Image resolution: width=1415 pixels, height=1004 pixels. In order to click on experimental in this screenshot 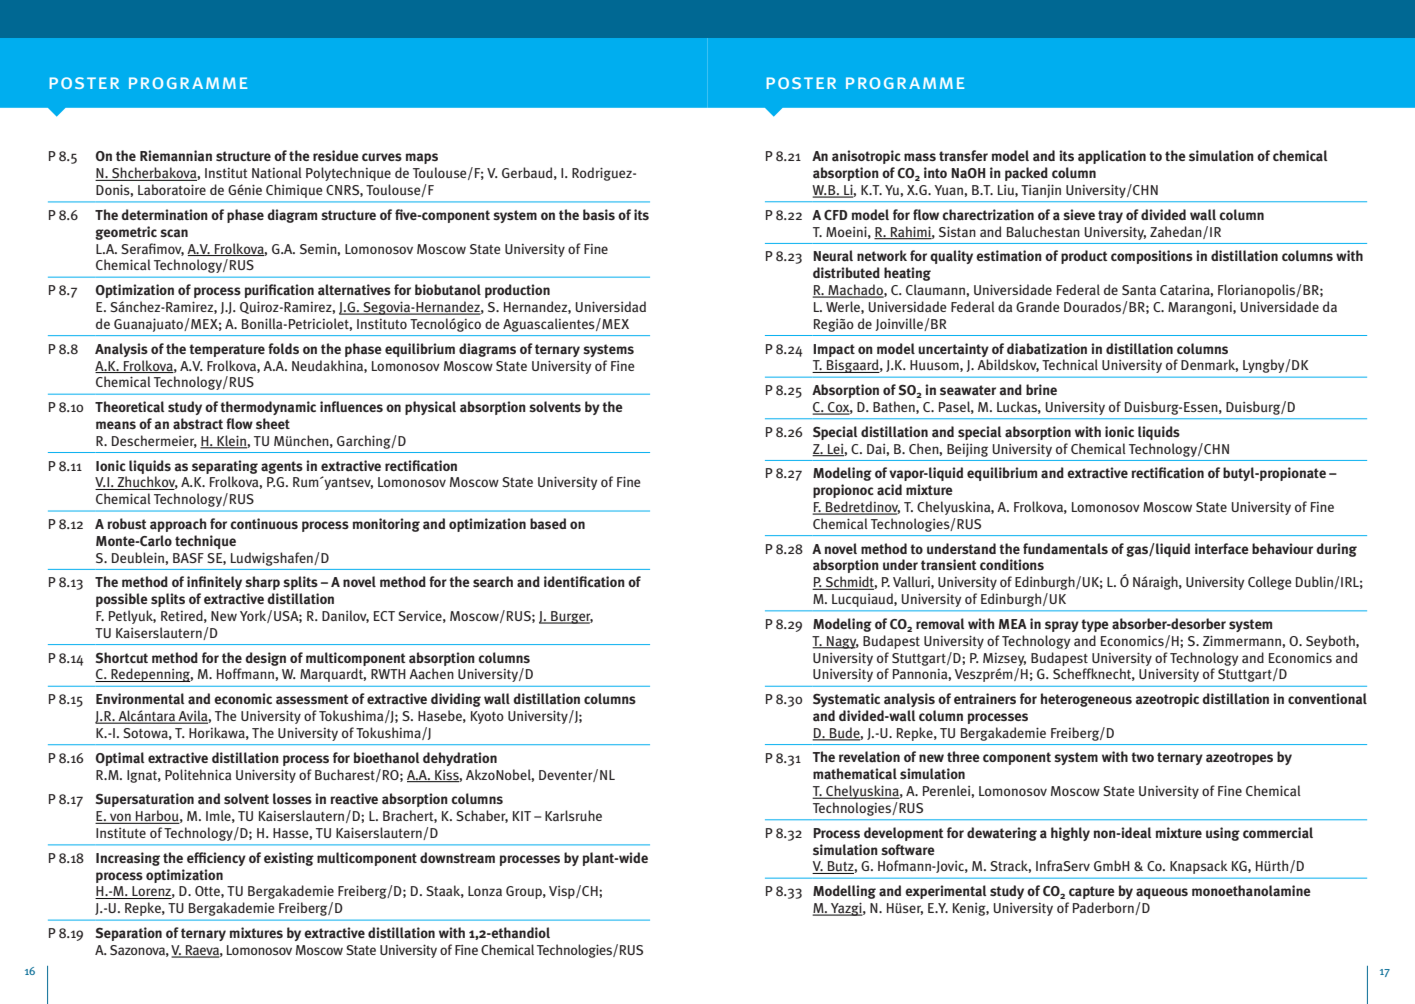, I will do `click(946, 892)`.
